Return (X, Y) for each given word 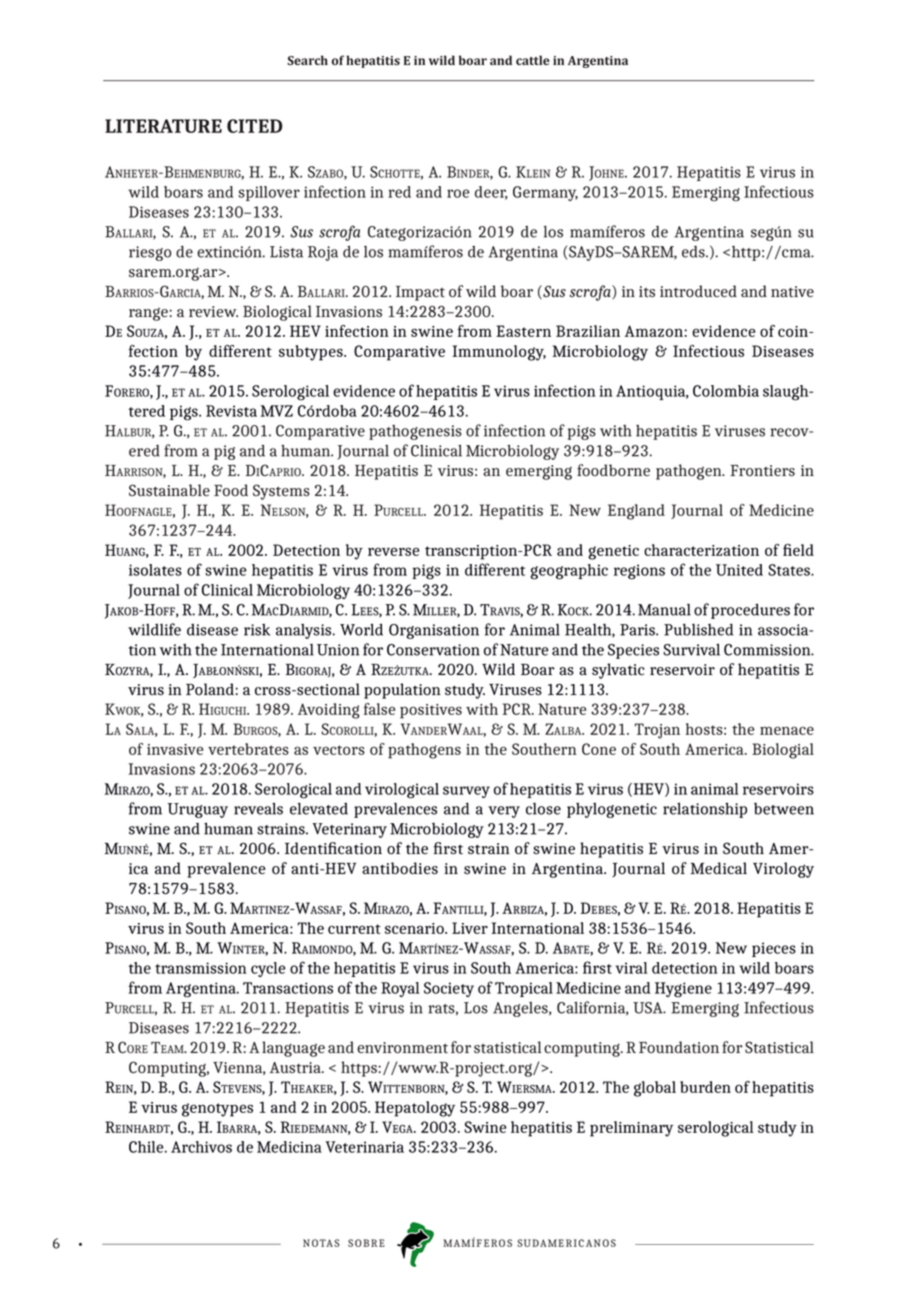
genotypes (217, 1110)
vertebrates (248, 749)
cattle (533, 60)
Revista (231, 411)
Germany (545, 193)
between (784, 809)
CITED (254, 126)
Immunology (499, 353)
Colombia (726, 391)
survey (466, 792)
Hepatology (415, 1109)
